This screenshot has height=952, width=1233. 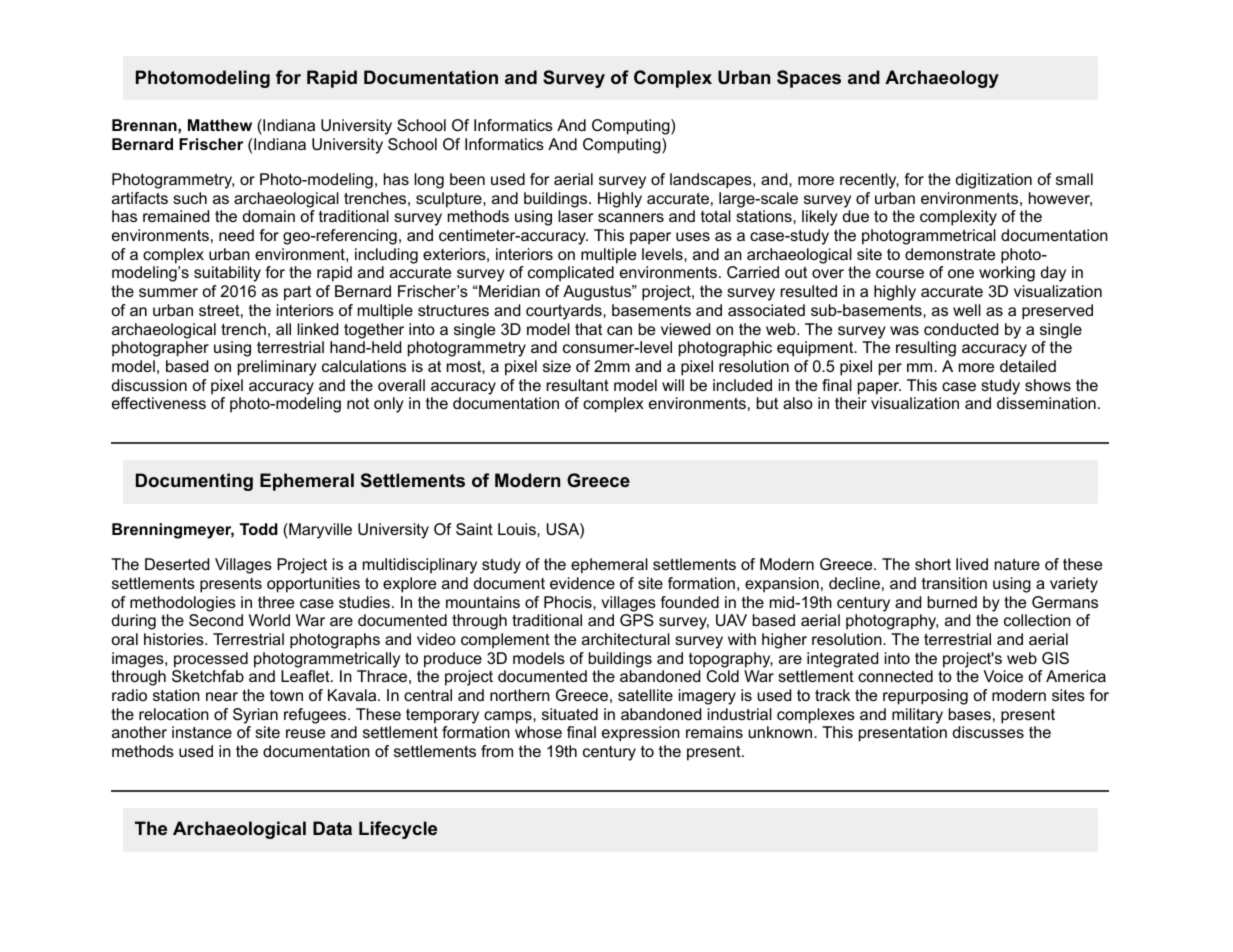 I want to click on Matthew, so click(x=220, y=125).
